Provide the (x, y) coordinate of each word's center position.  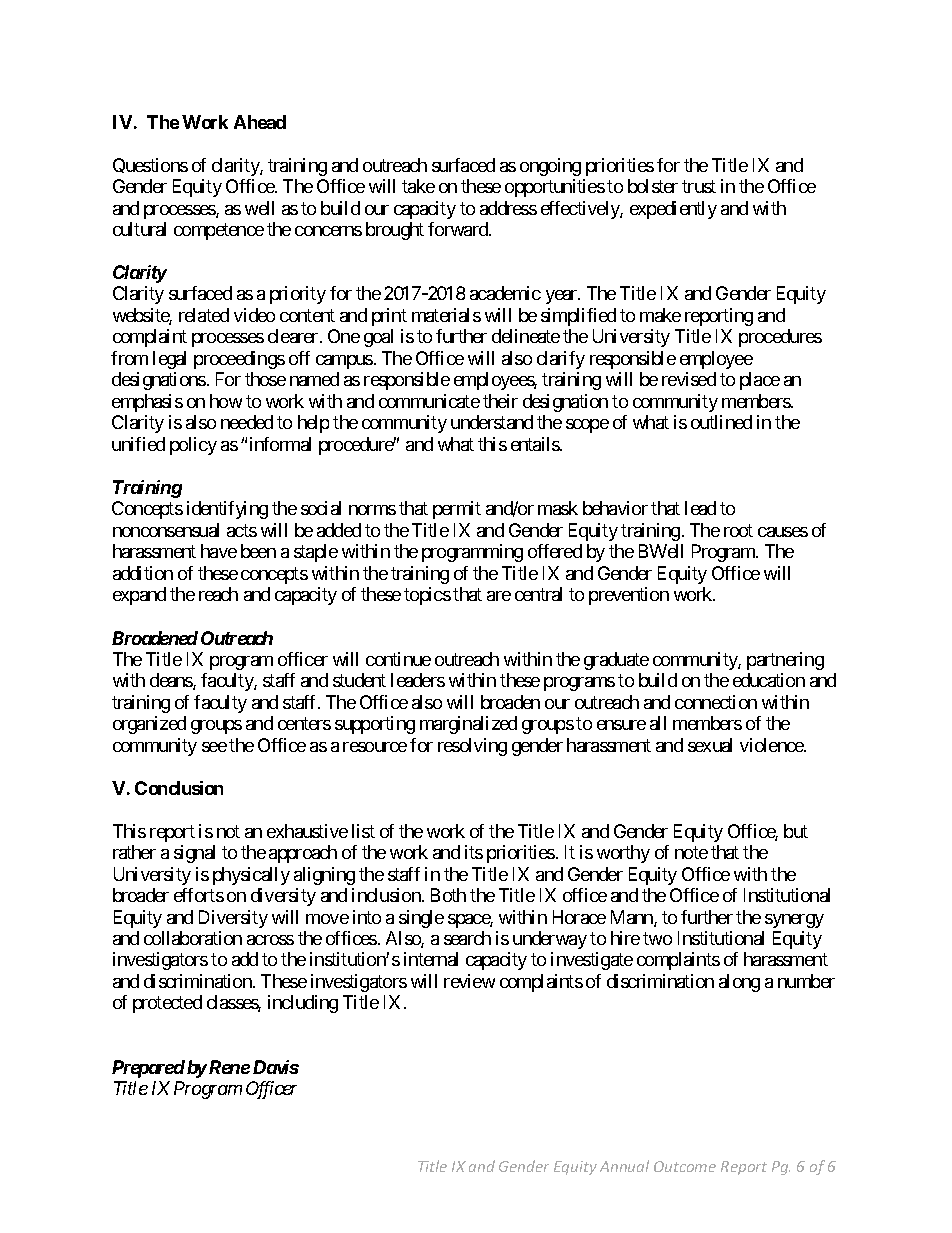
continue (398, 659)
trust (699, 186)
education (769, 680)
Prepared (148, 1069)
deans (172, 681)
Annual (624, 1166)
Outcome (685, 1166)
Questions (150, 165)
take (418, 186)
